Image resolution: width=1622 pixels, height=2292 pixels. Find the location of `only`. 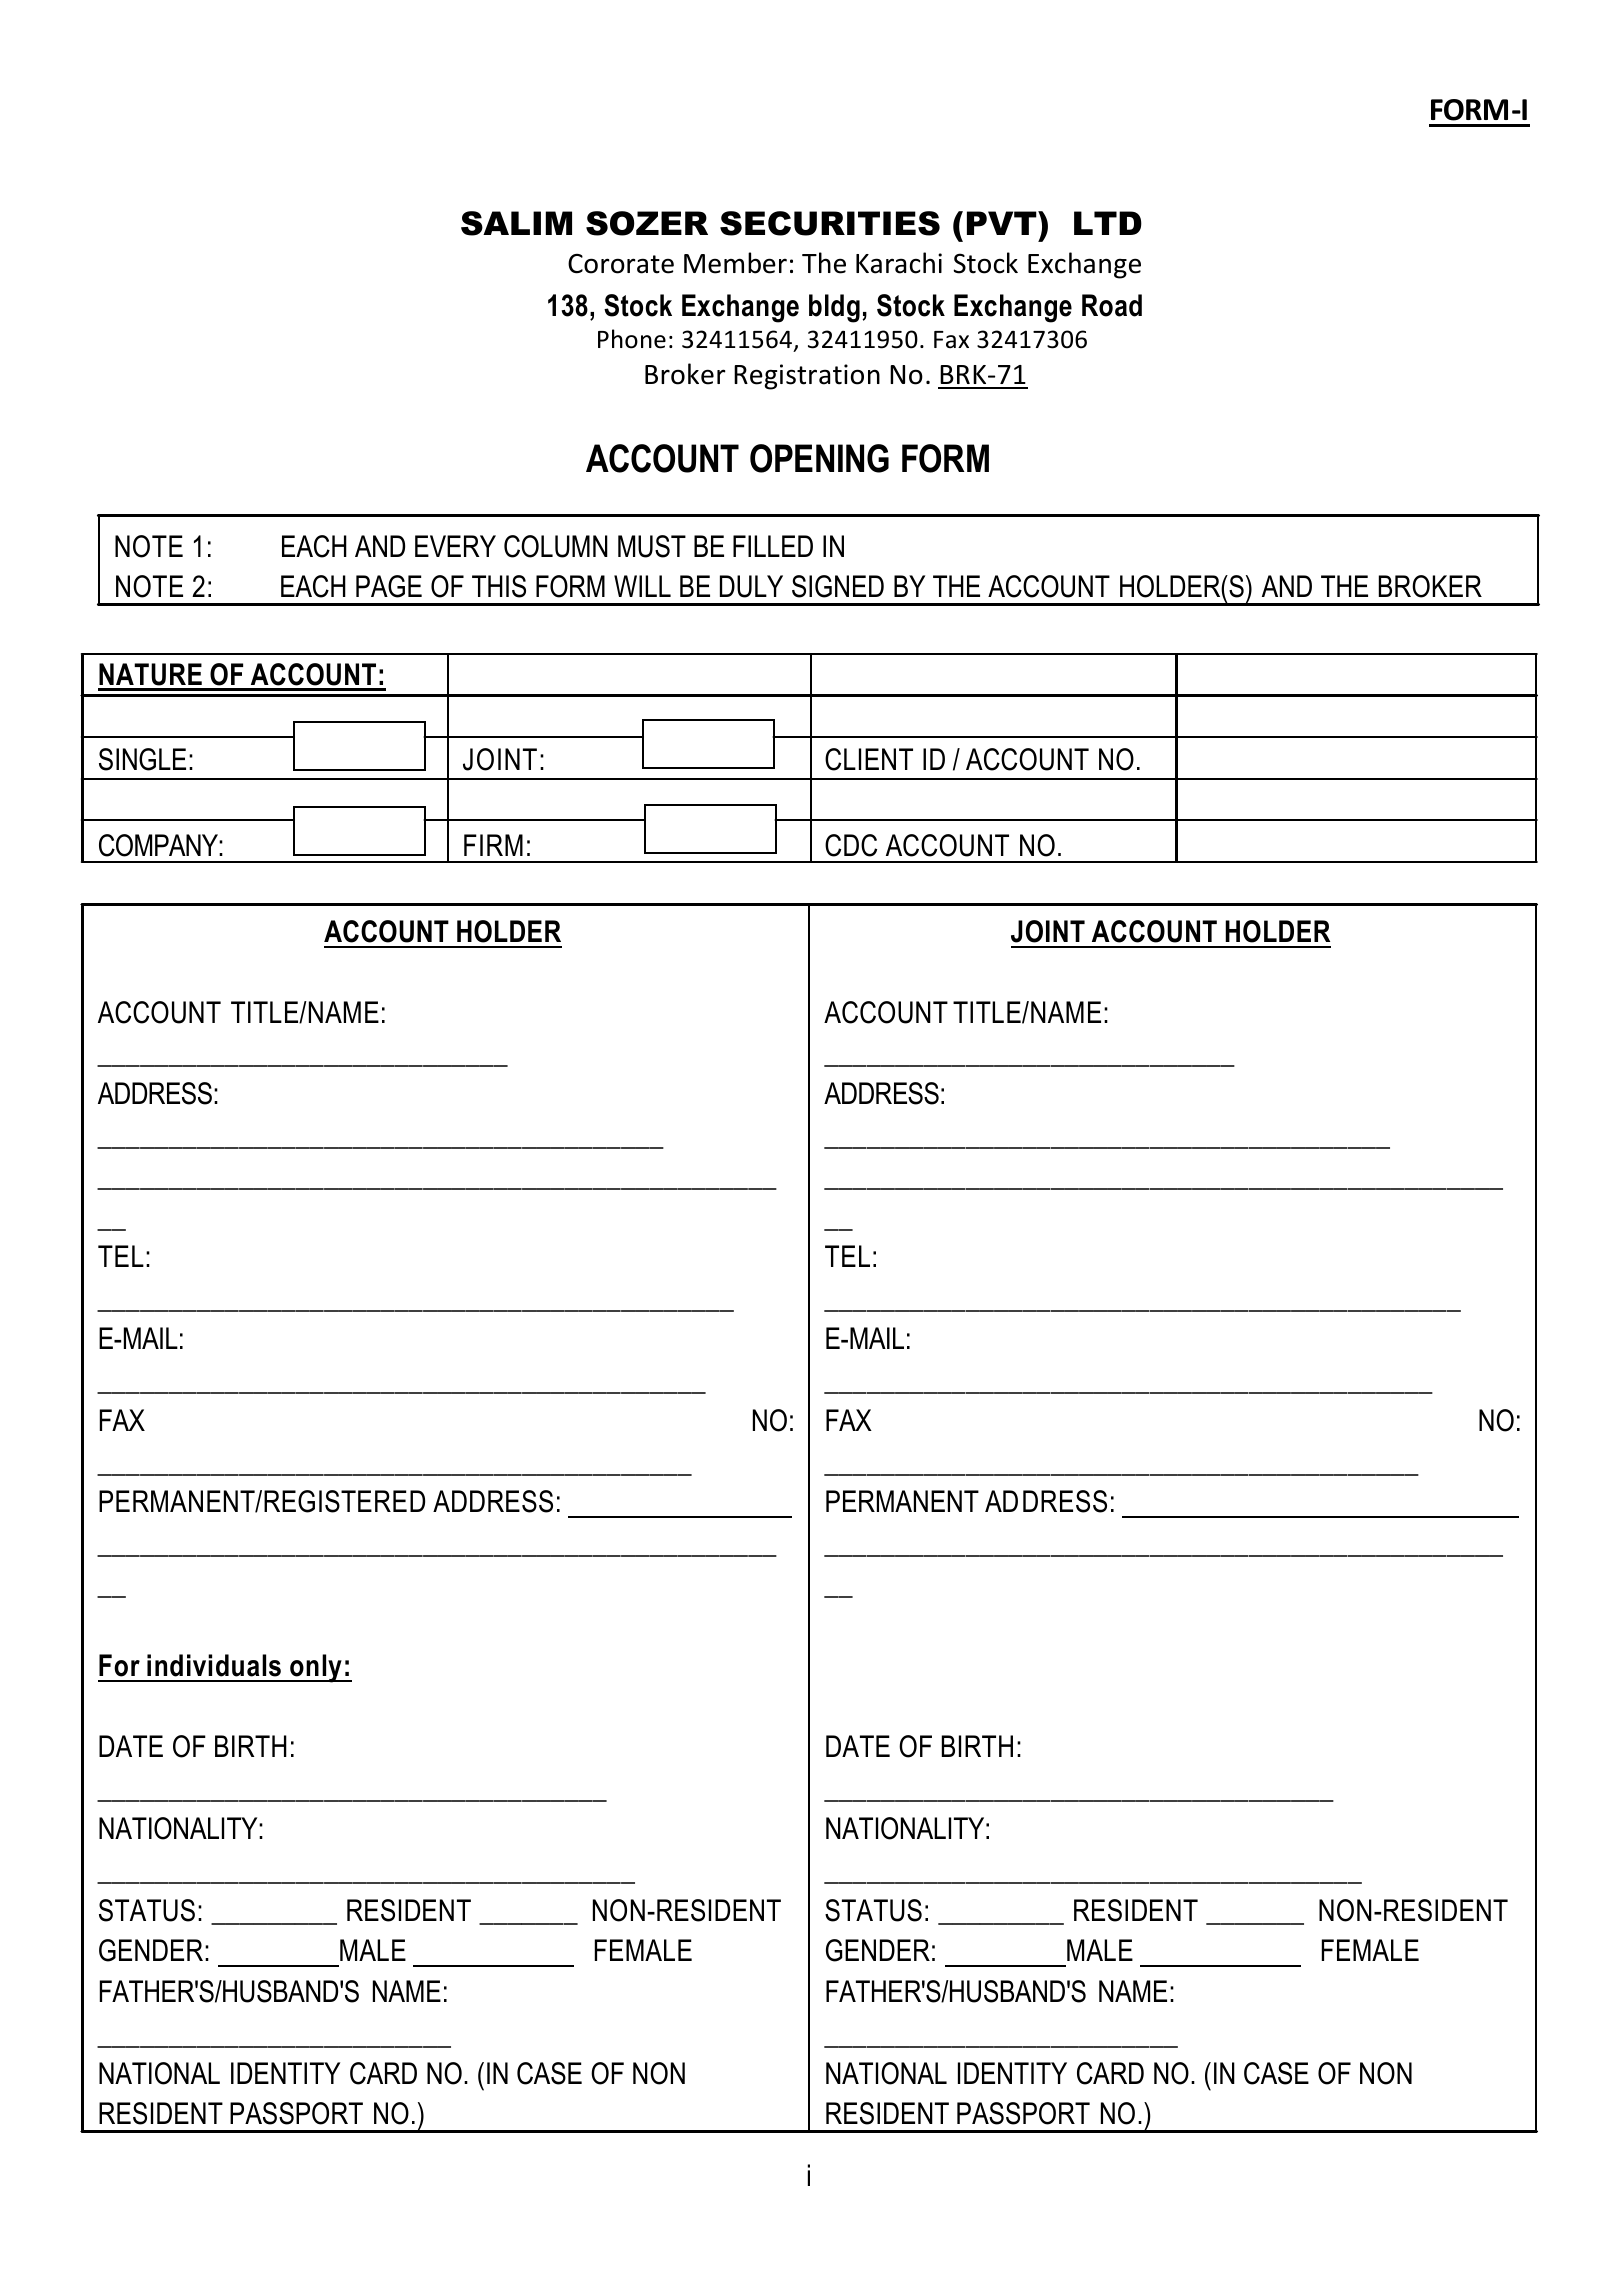

only is located at coordinates (316, 1668).
